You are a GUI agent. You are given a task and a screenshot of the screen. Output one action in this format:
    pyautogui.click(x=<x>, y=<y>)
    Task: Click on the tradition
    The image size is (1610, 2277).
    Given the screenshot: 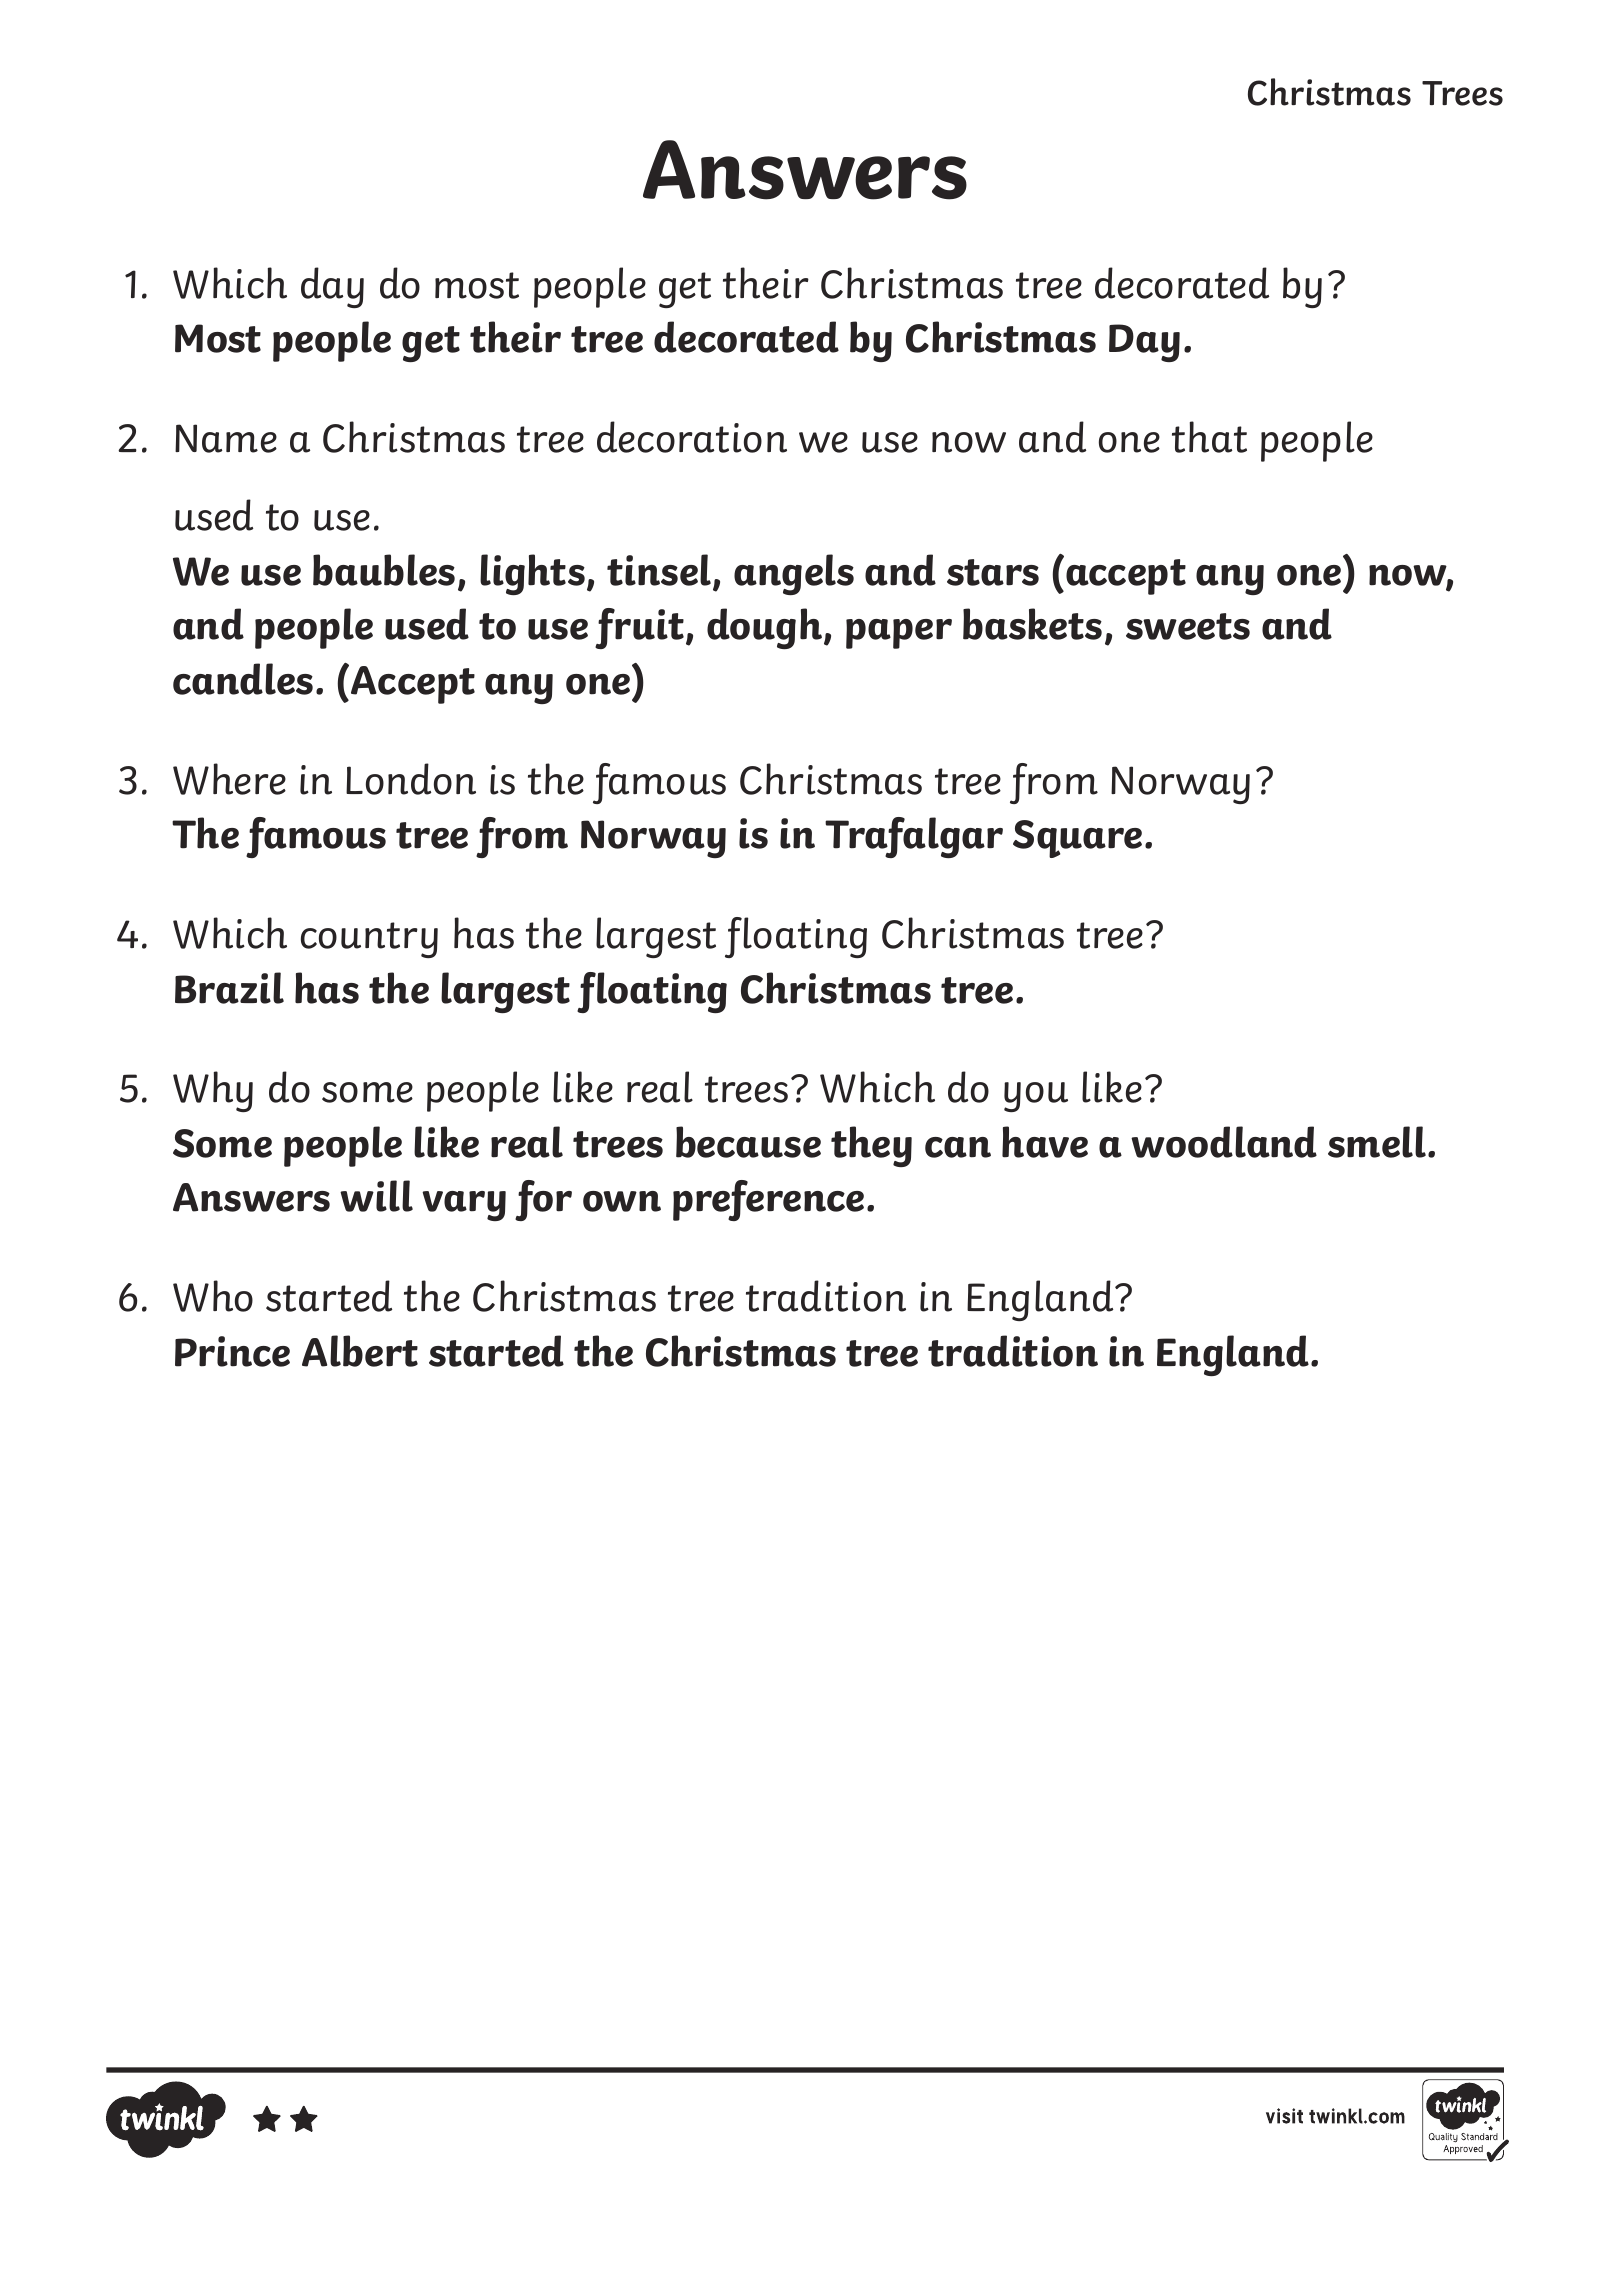 What is the action you would take?
    pyautogui.click(x=1013, y=1351)
